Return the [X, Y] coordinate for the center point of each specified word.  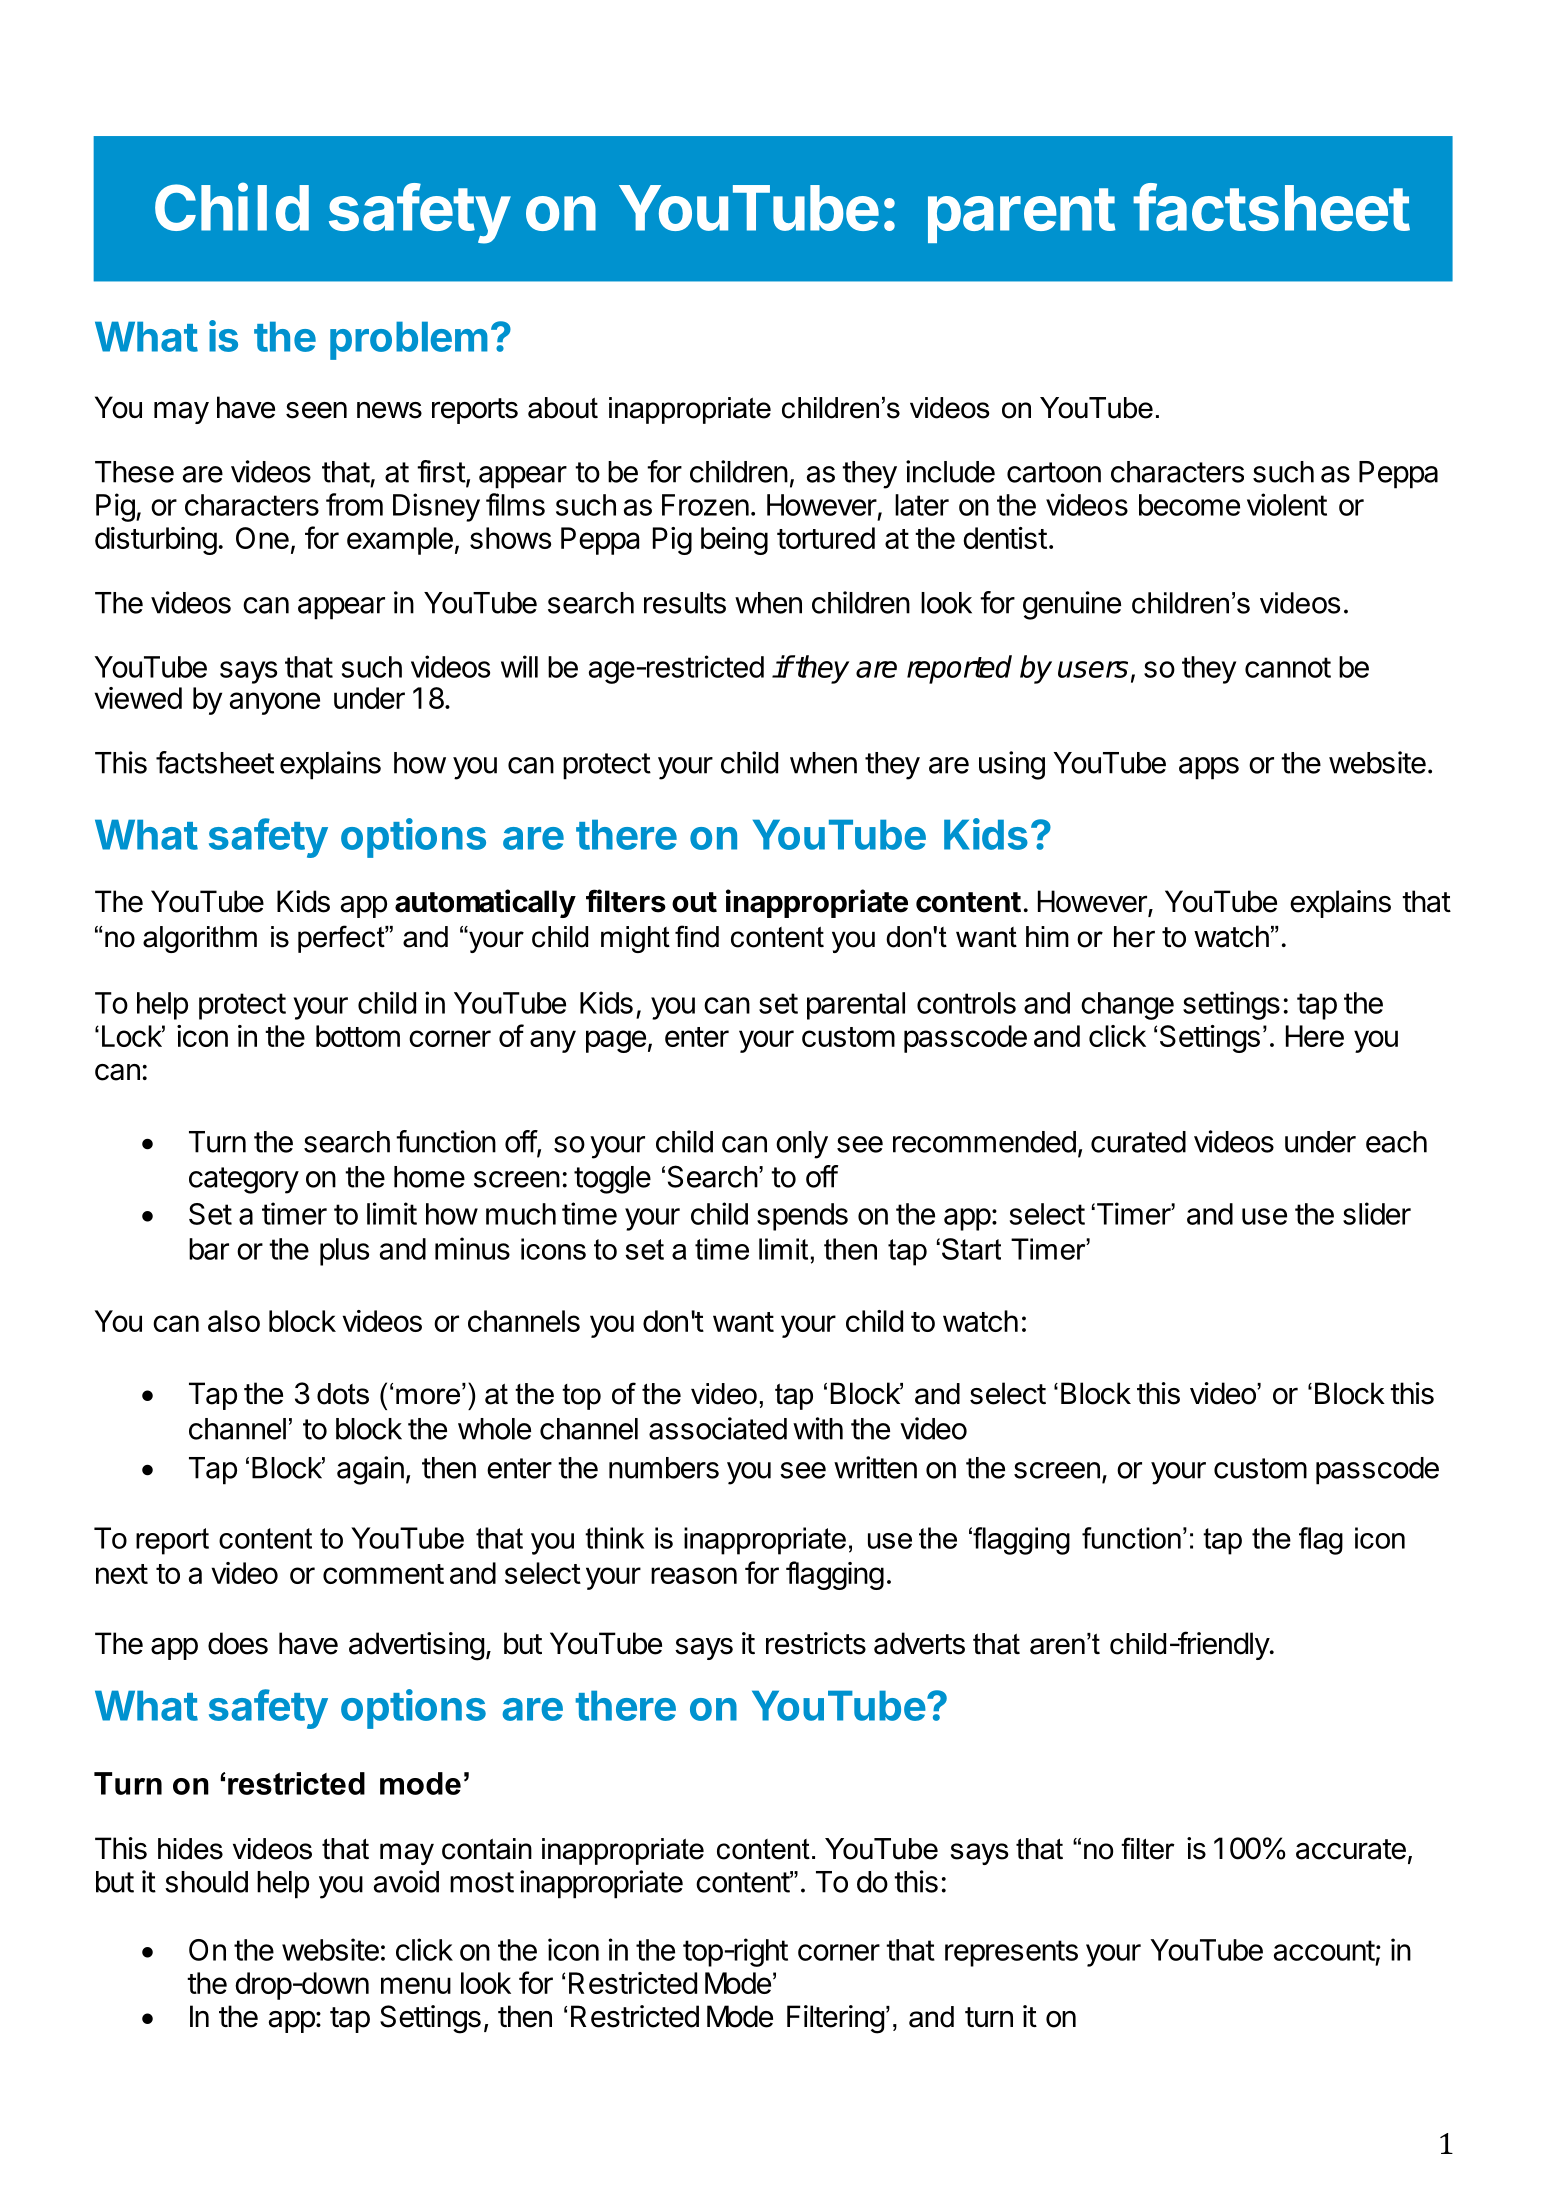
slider [1377, 1213]
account [1324, 1950]
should [206, 1882]
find [697, 936]
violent [1287, 504]
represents [1011, 1953]
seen [316, 410]
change [1127, 1006]
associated [718, 1428]
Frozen [705, 505]
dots [343, 1394]
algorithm [200, 939]
